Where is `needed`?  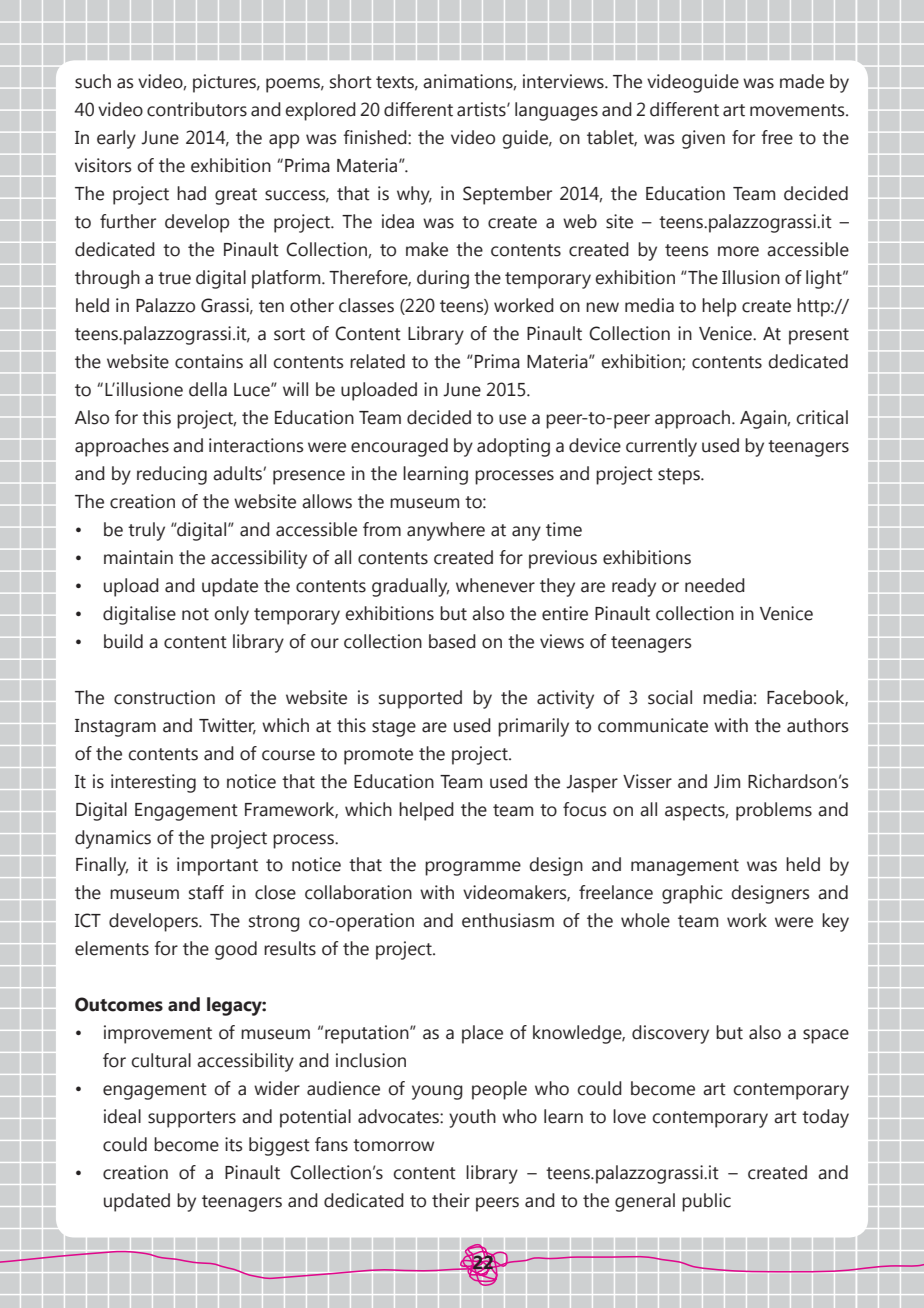 needed is located at coordinates (715, 585).
